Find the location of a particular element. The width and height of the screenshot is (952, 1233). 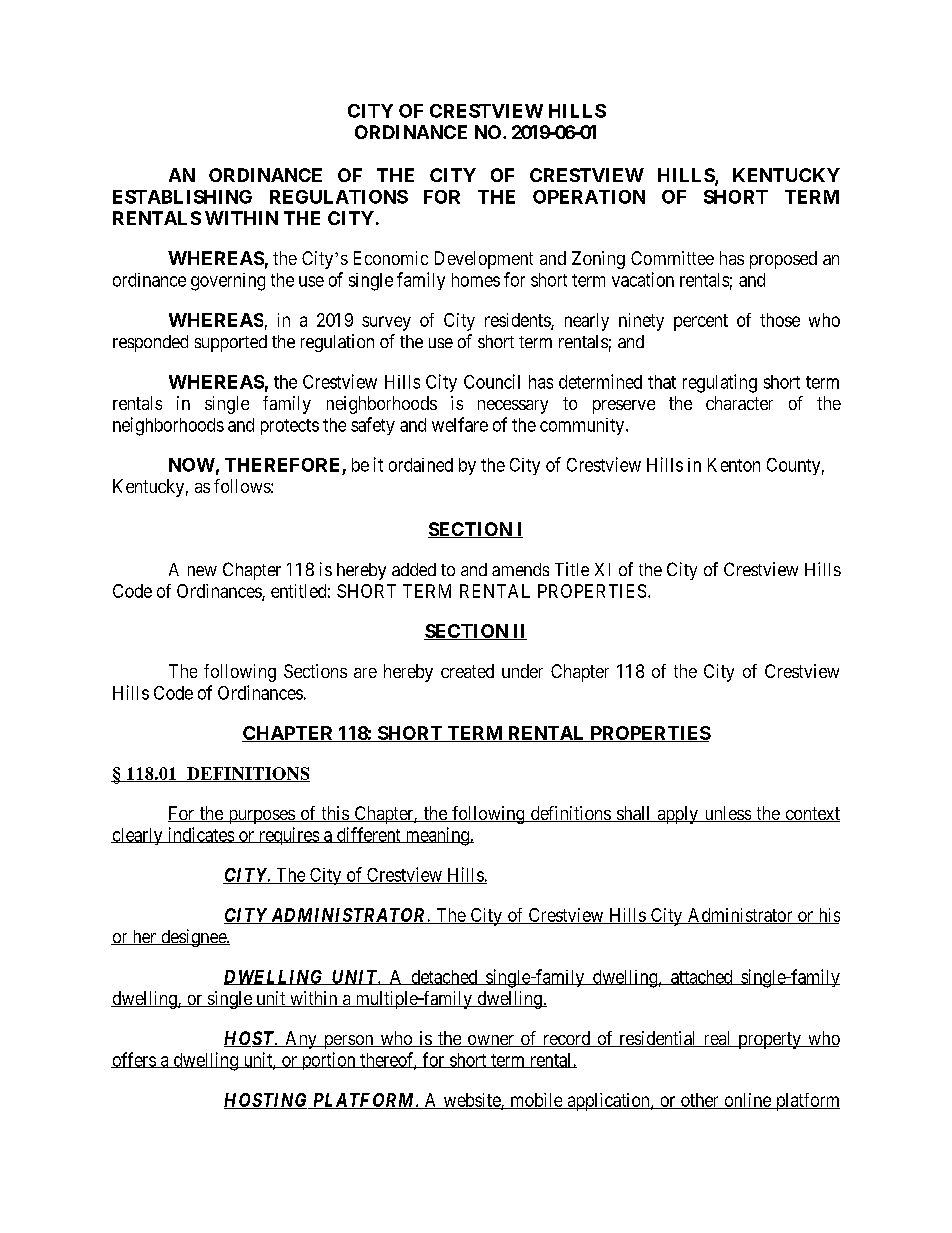

offers is located at coordinates (134, 1060).
